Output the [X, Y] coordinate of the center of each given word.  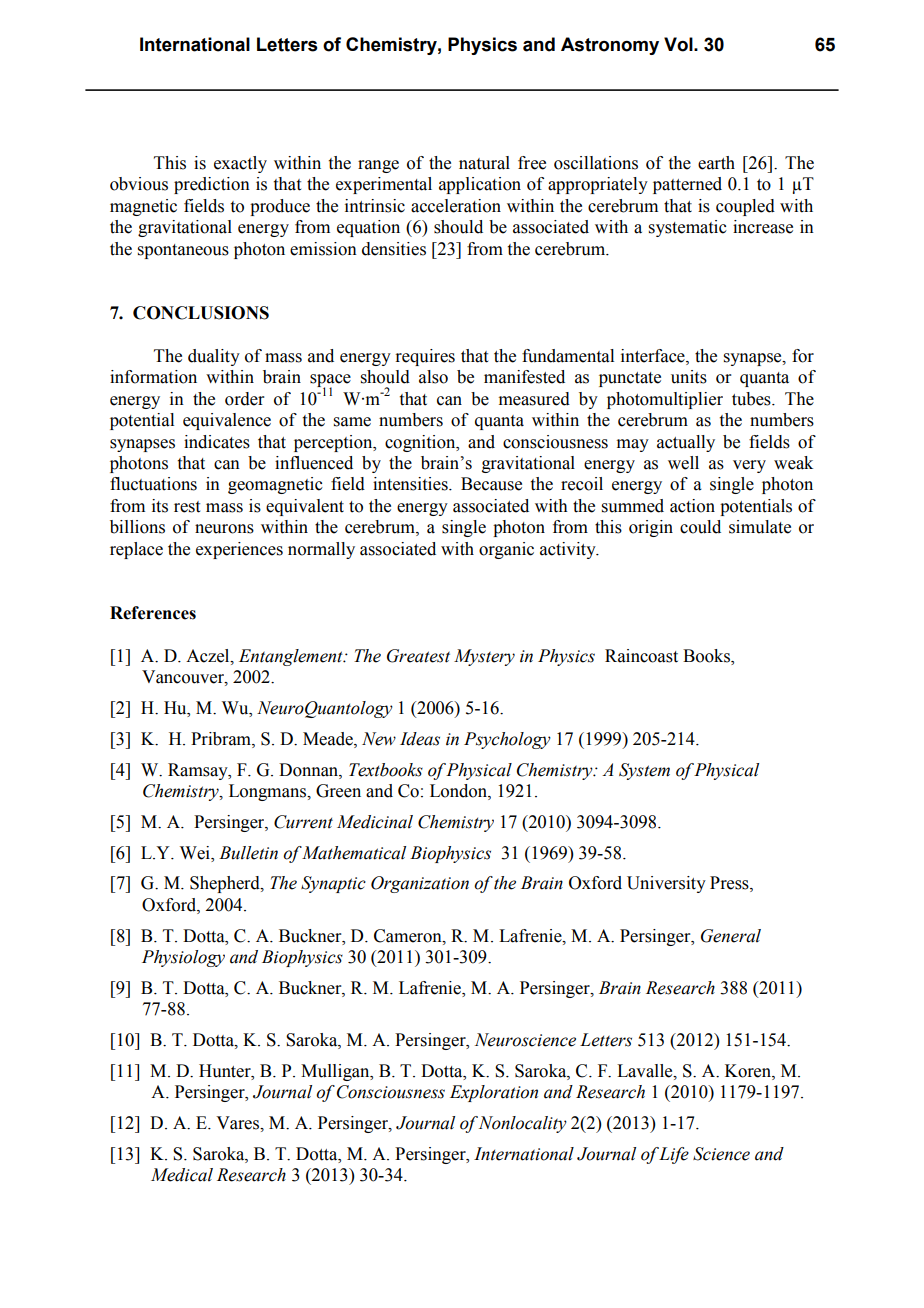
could [700, 527]
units [689, 377]
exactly [240, 164]
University [666, 884]
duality [214, 357]
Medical [182, 1175]
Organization [420, 884]
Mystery [484, 657]
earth [716, 163]
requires [425, 357]
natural [484, 163]
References [153, 613]
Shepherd [226, 884]
